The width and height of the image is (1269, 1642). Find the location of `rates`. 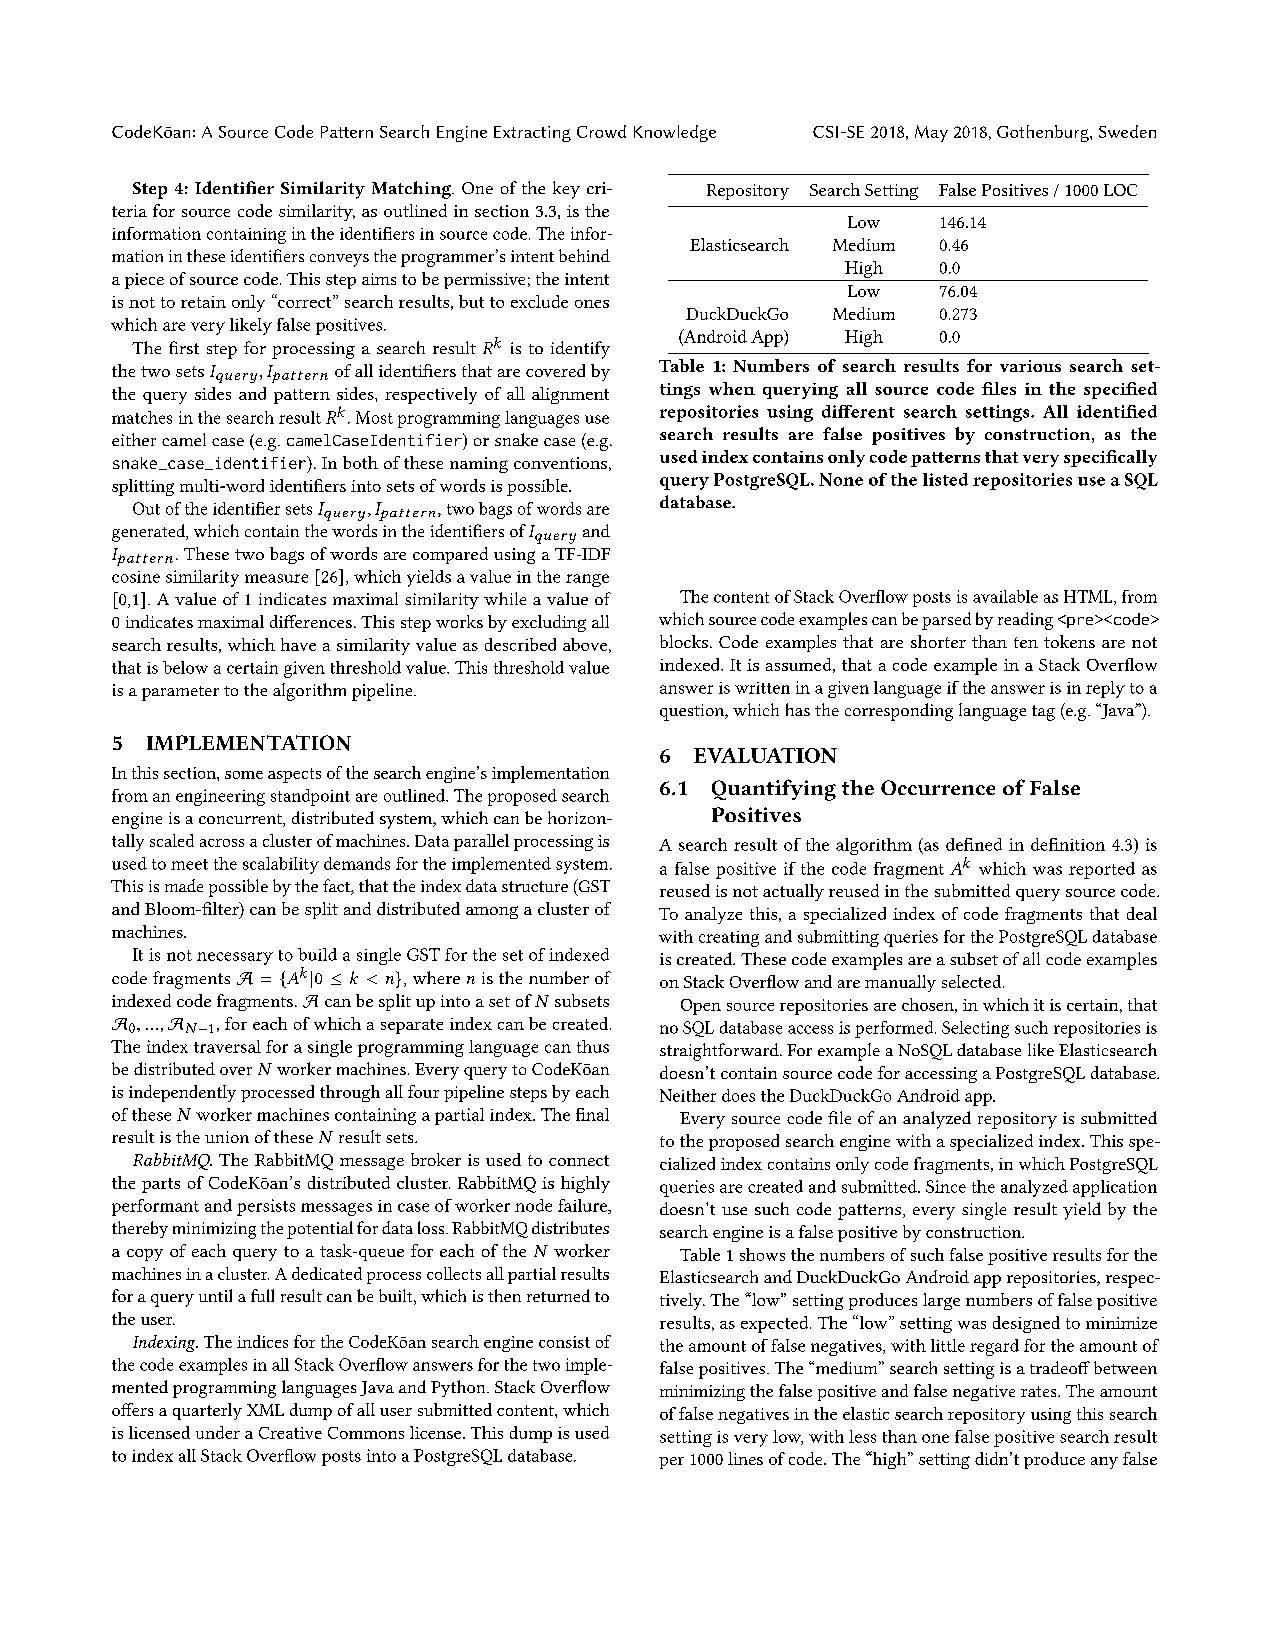

rates is located at coordinates (1040, 1391).
